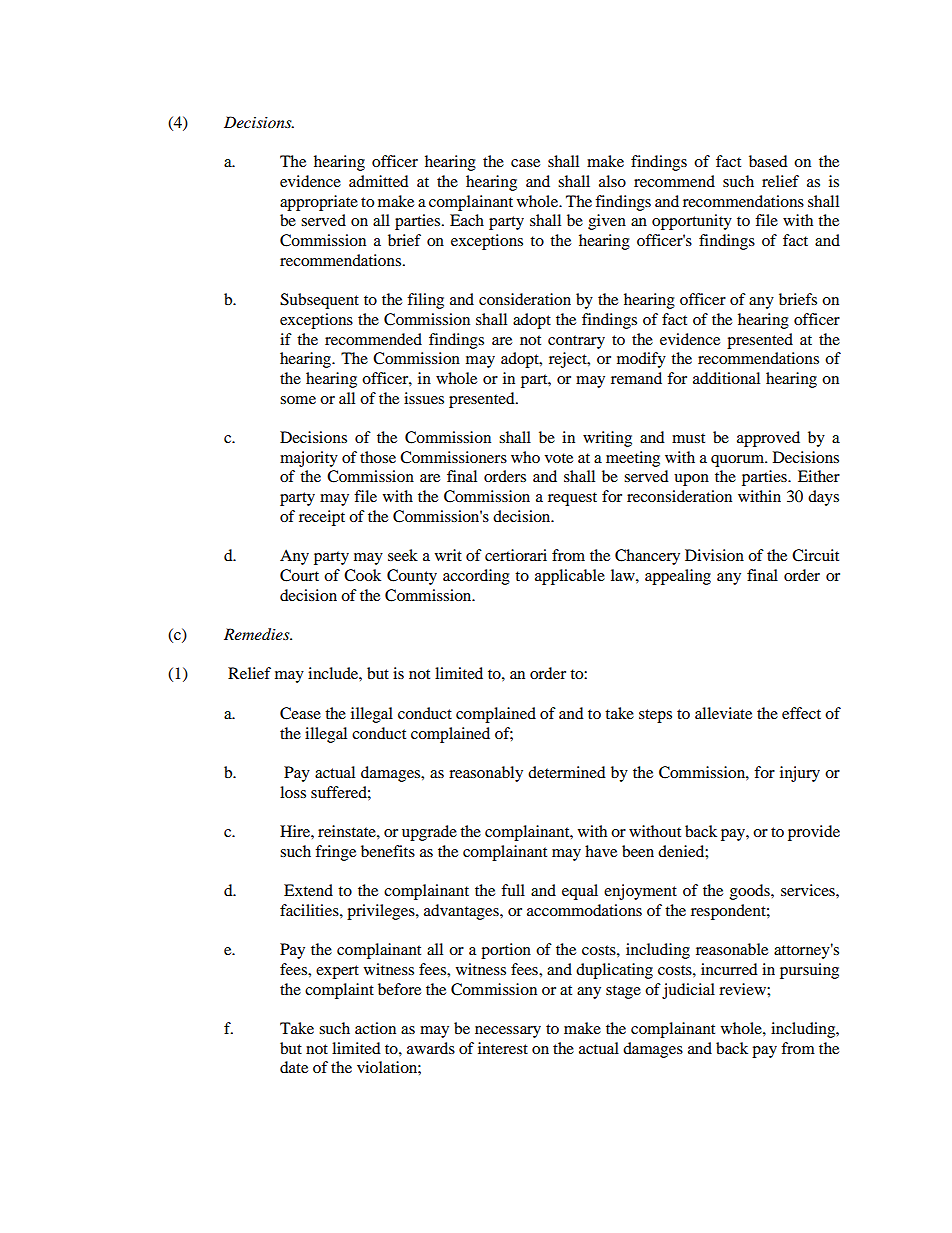  Describe the element at coordinates (714, 555) in the page. I see `Division` at that location.
